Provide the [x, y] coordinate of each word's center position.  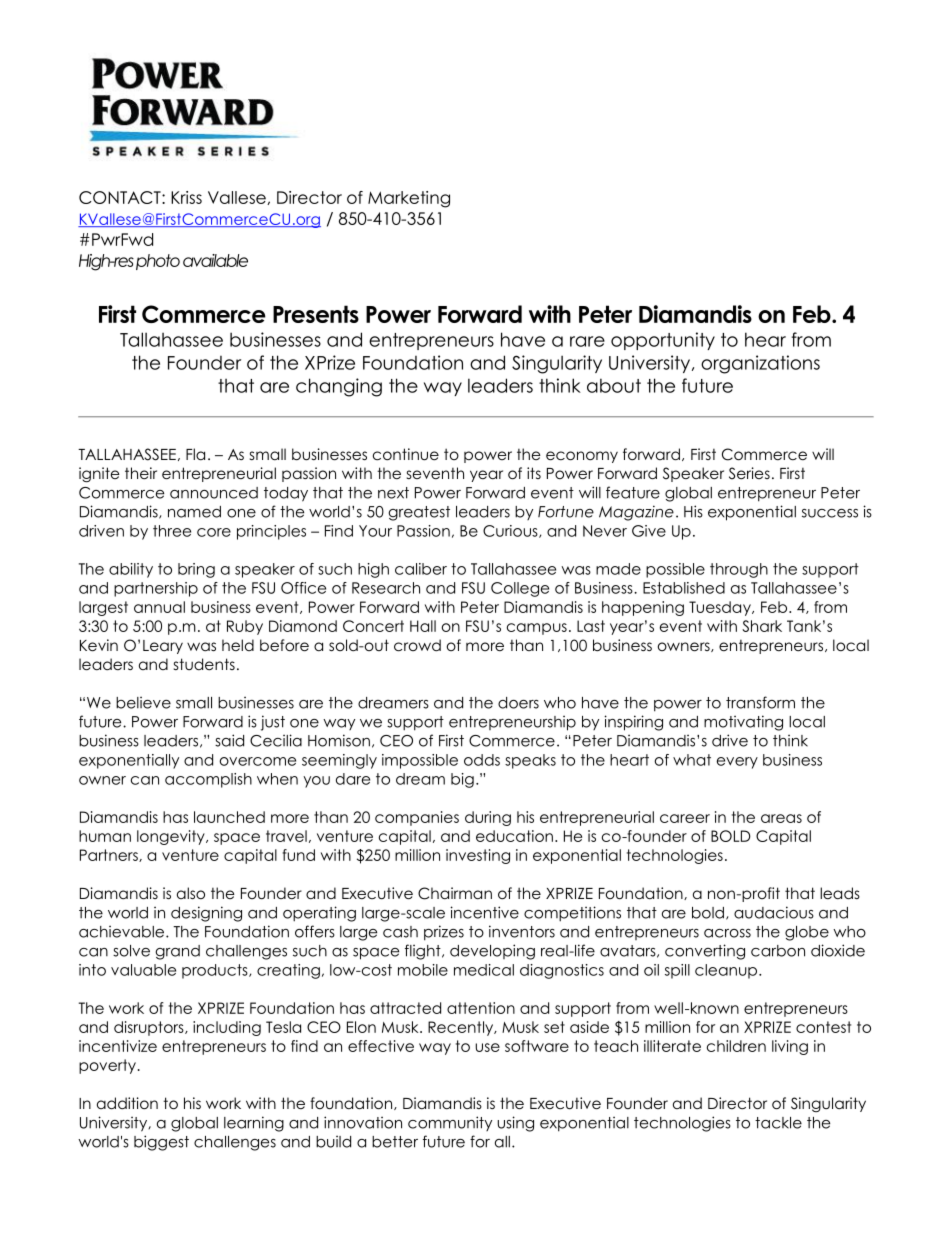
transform [760, 702]
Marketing [409, 199]
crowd [417, 645]
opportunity [663, 341]
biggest [161, 1143]
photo [158, 262]
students [204, 664]
